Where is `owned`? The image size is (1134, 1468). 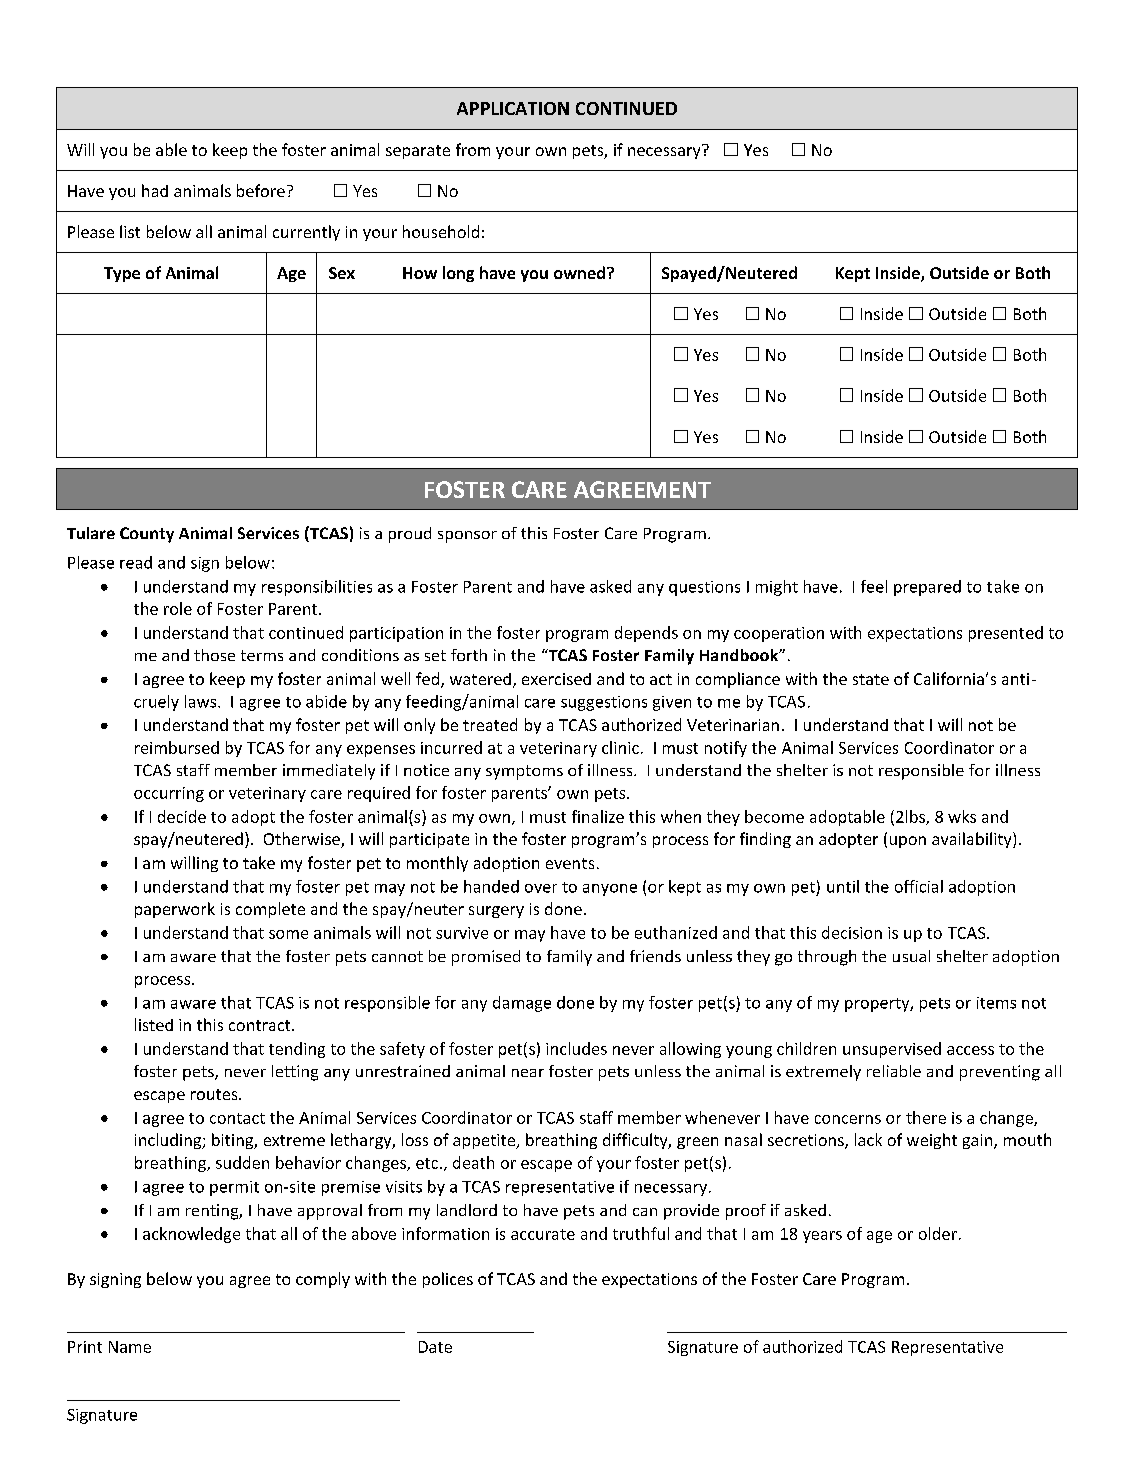 owned is located at coordinates (581, 272).
